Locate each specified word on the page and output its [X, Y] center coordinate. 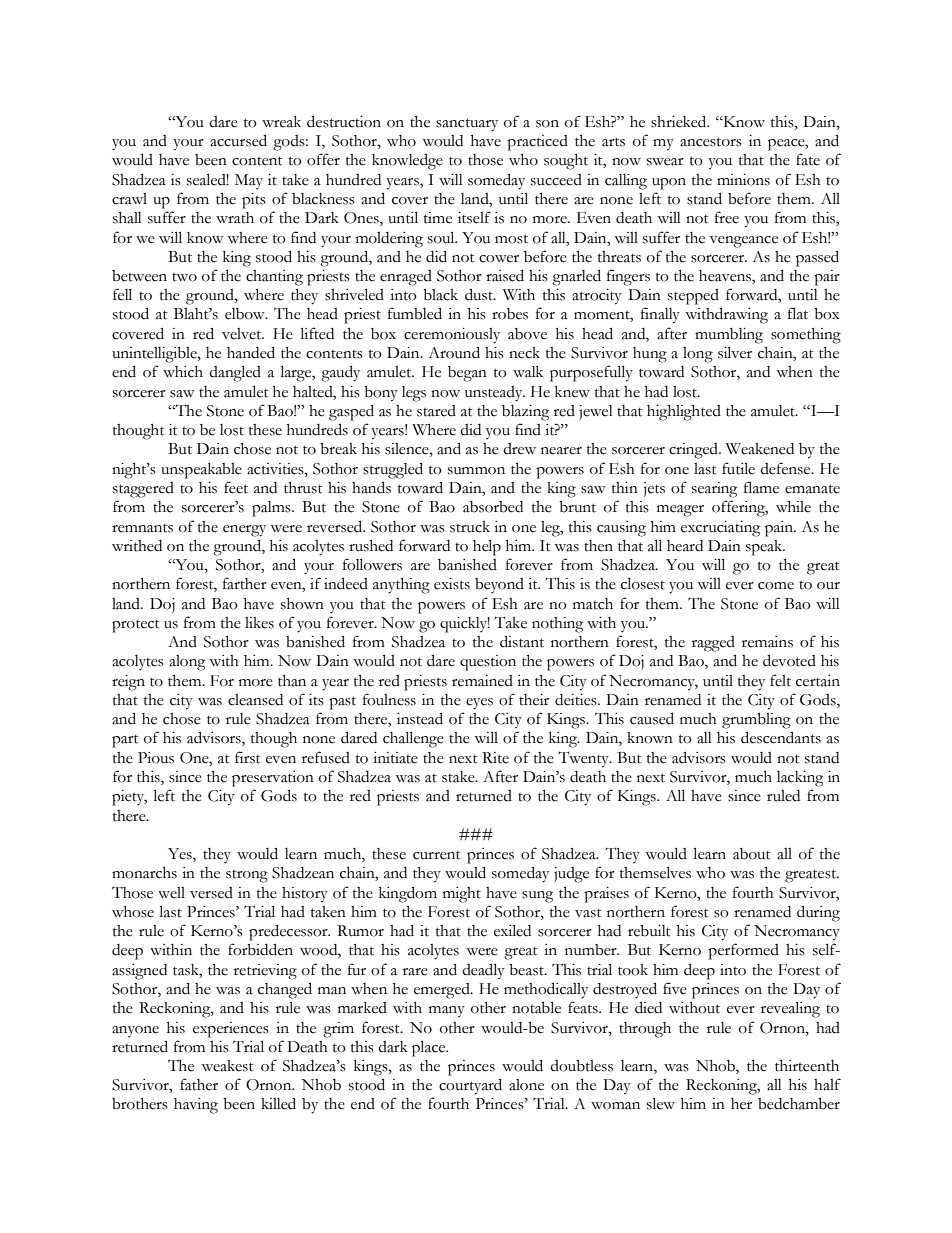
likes [259, 623]
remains [767, 642]
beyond [499, 585]
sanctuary [467, 125]
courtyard [470, 1086]
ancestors [711, 142]
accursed [238, 140]
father [199, 1084]
